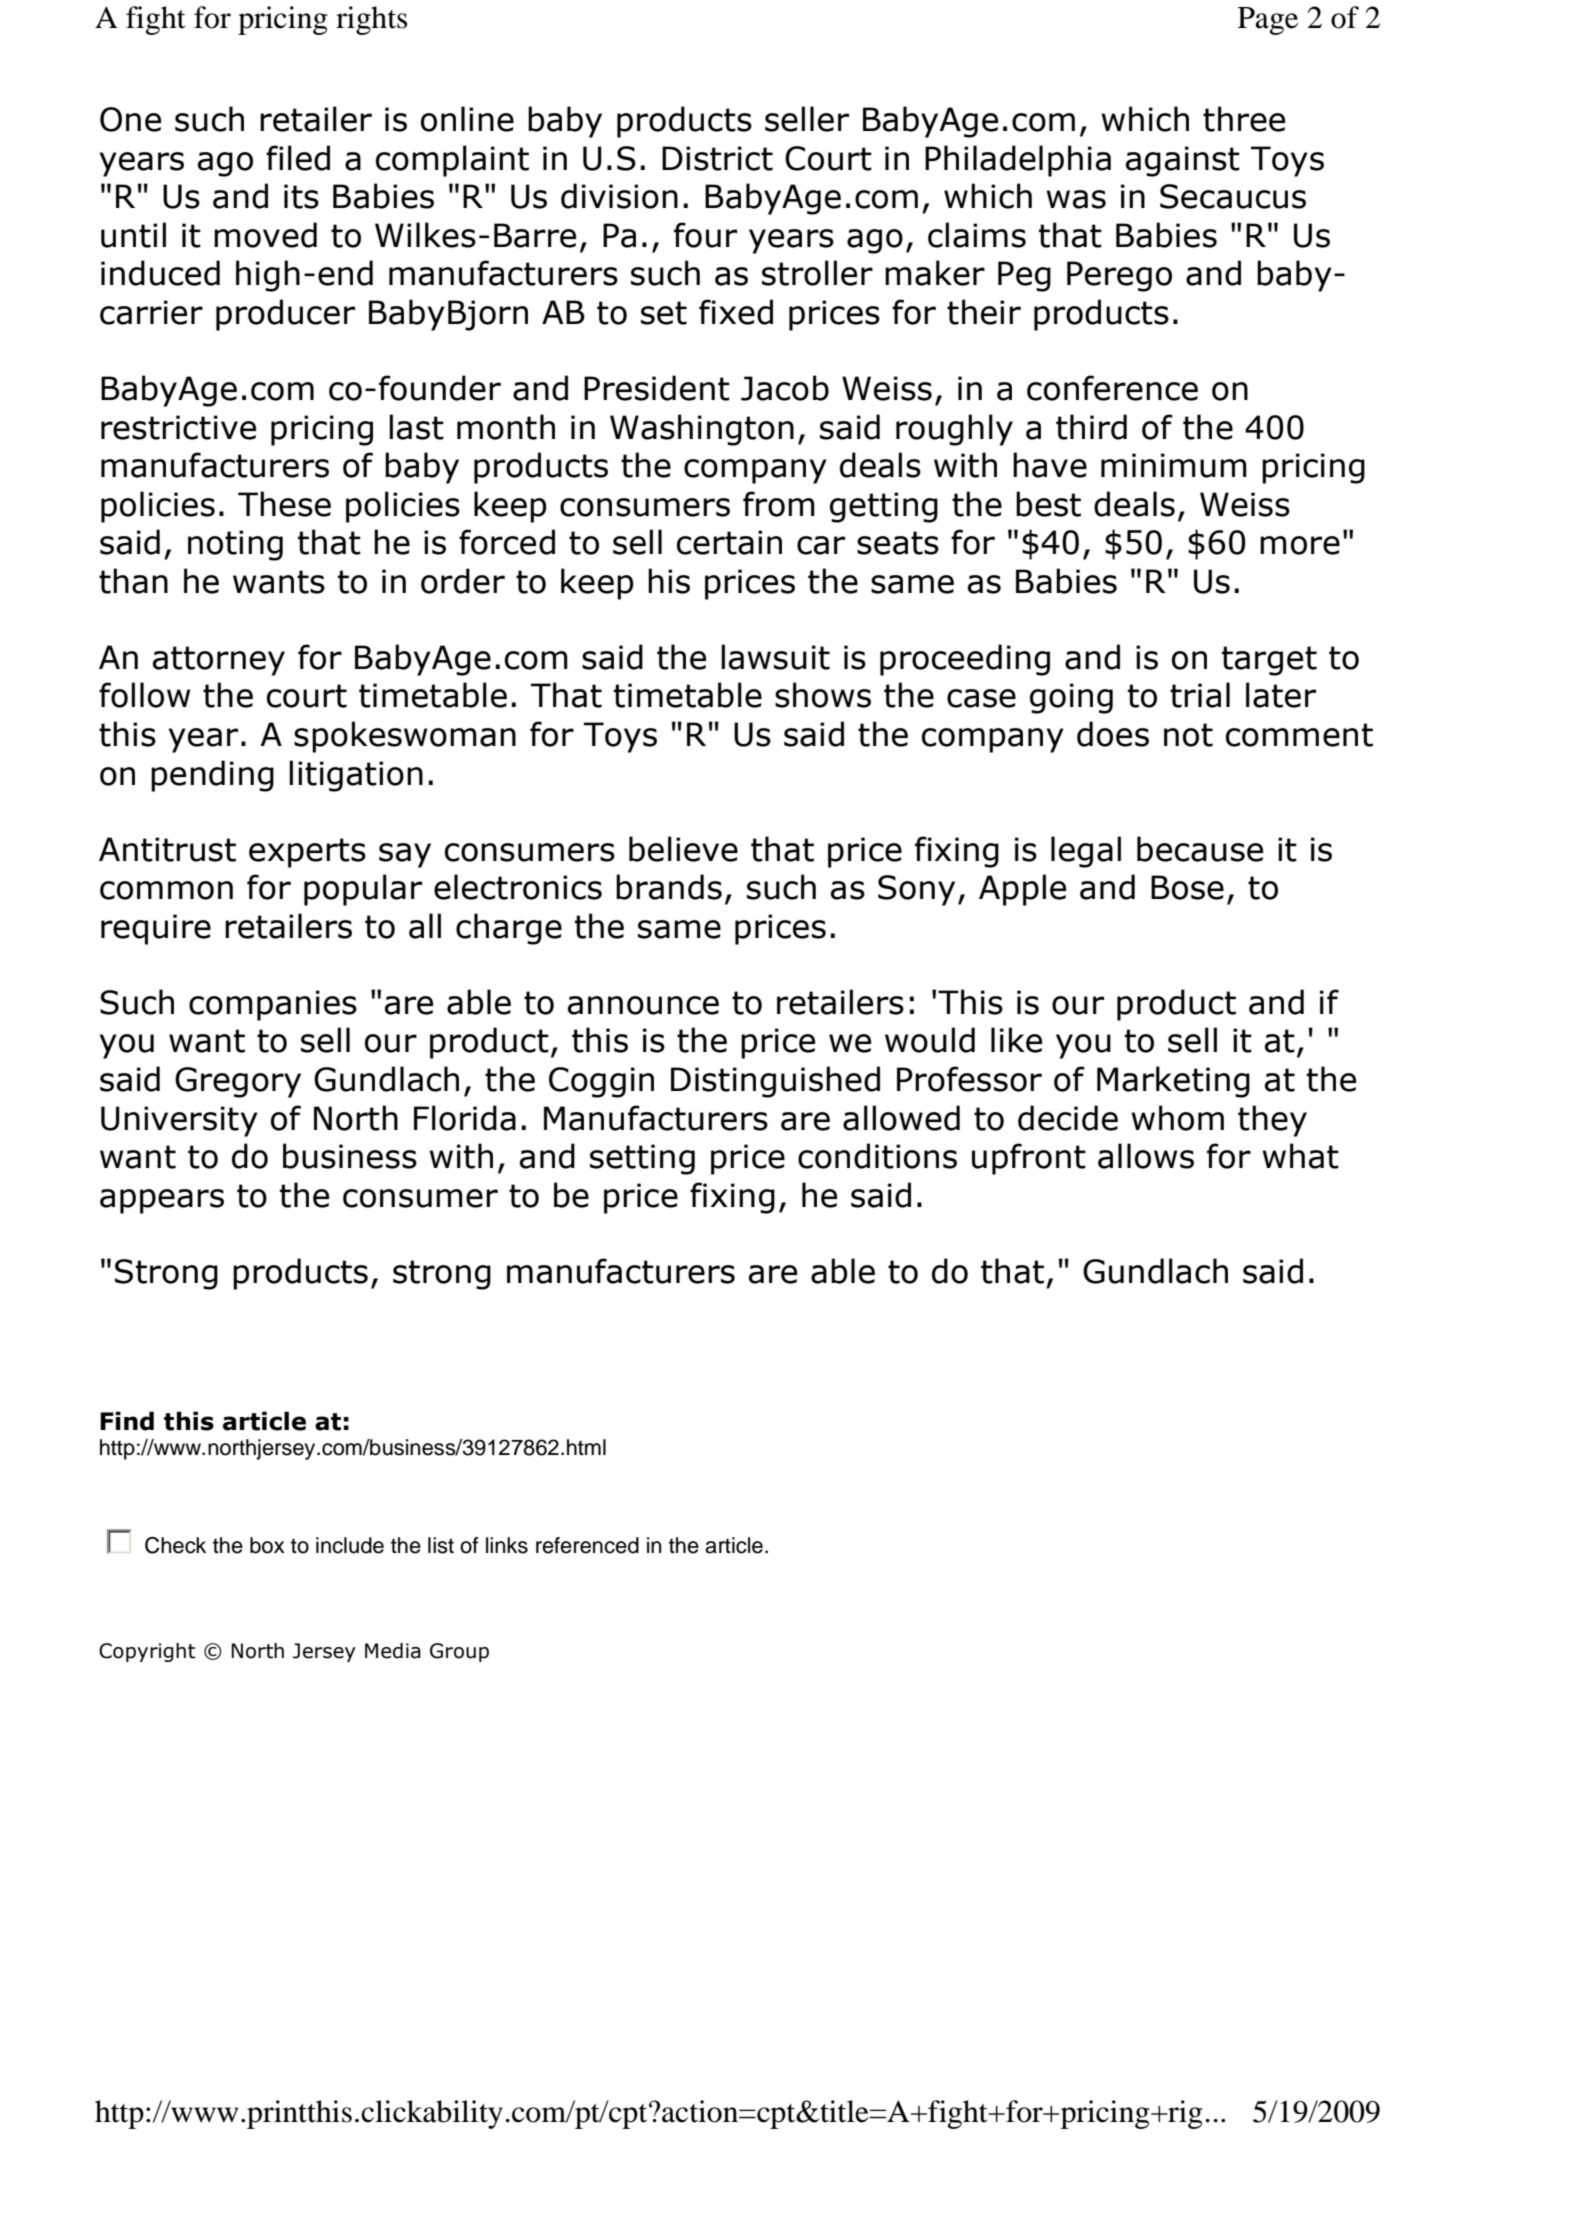 The image size is (1572, 2225). Describe the element at coordinates (683, 849) in the screenshot. I see `believe` at that location.
